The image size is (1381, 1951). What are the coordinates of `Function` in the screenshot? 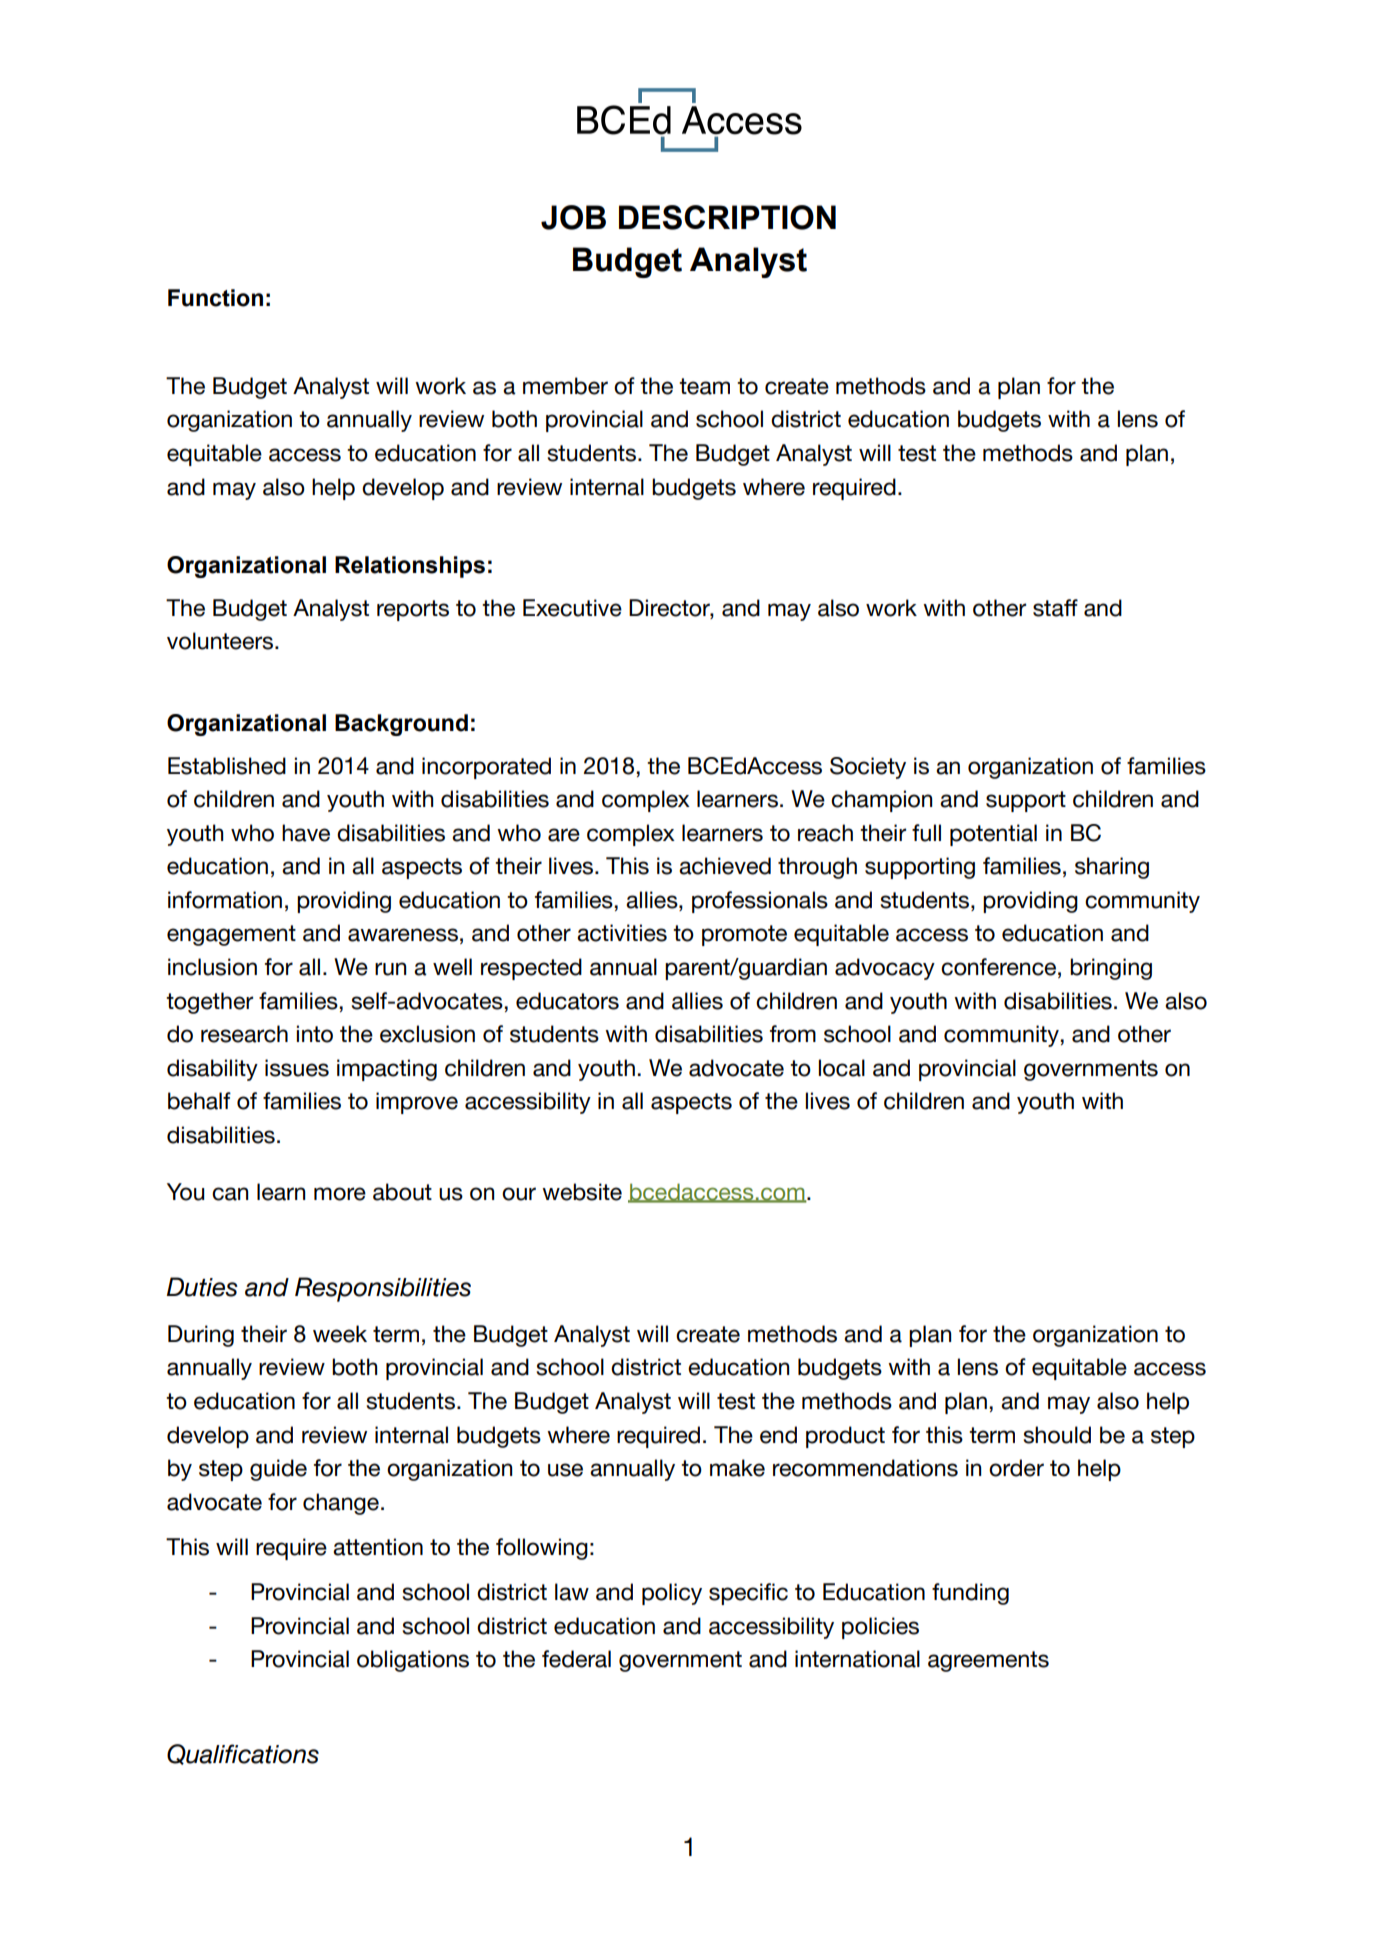 It's located at (215, 298).
